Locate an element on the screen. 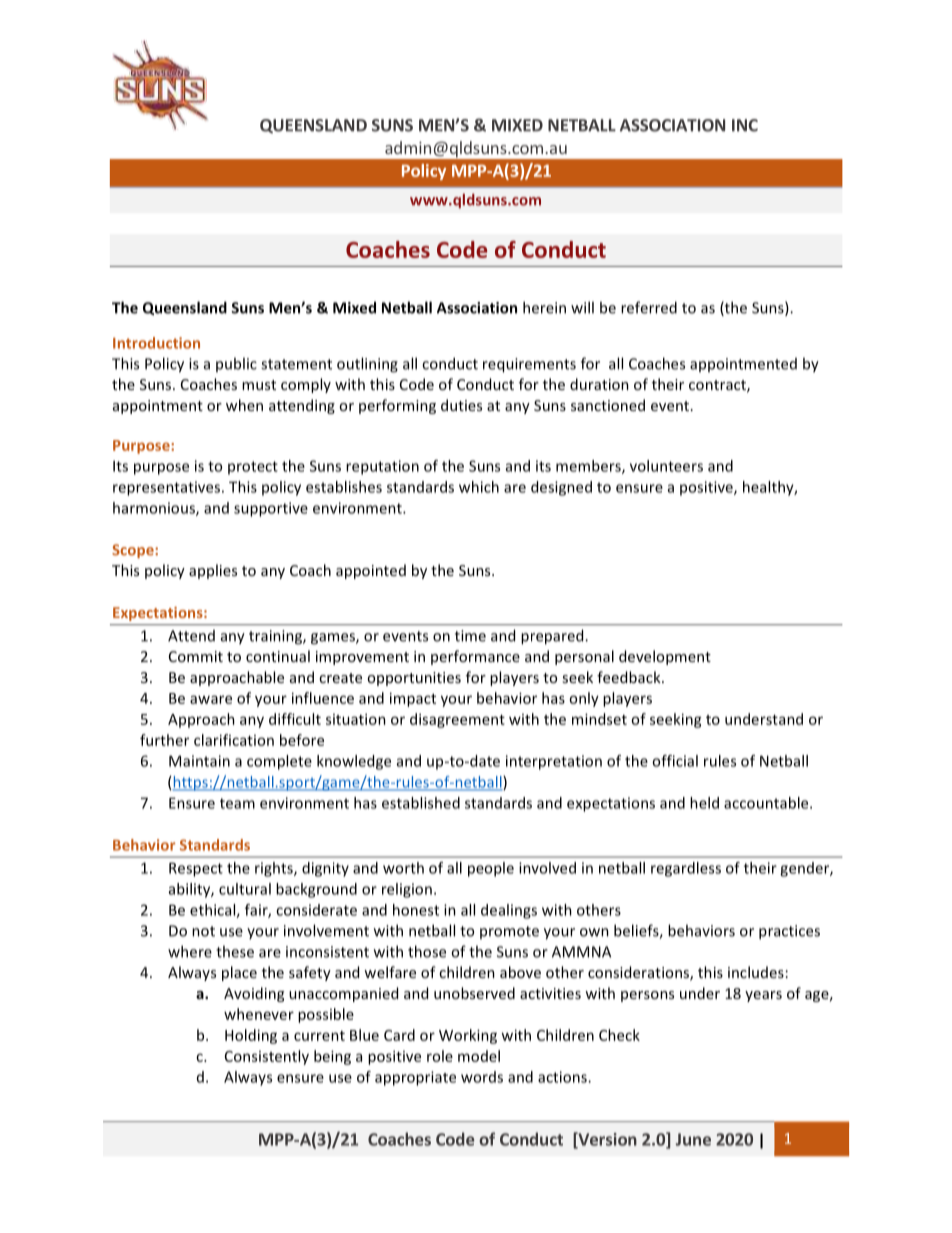  requirements is located at coordinates (529, 365).
